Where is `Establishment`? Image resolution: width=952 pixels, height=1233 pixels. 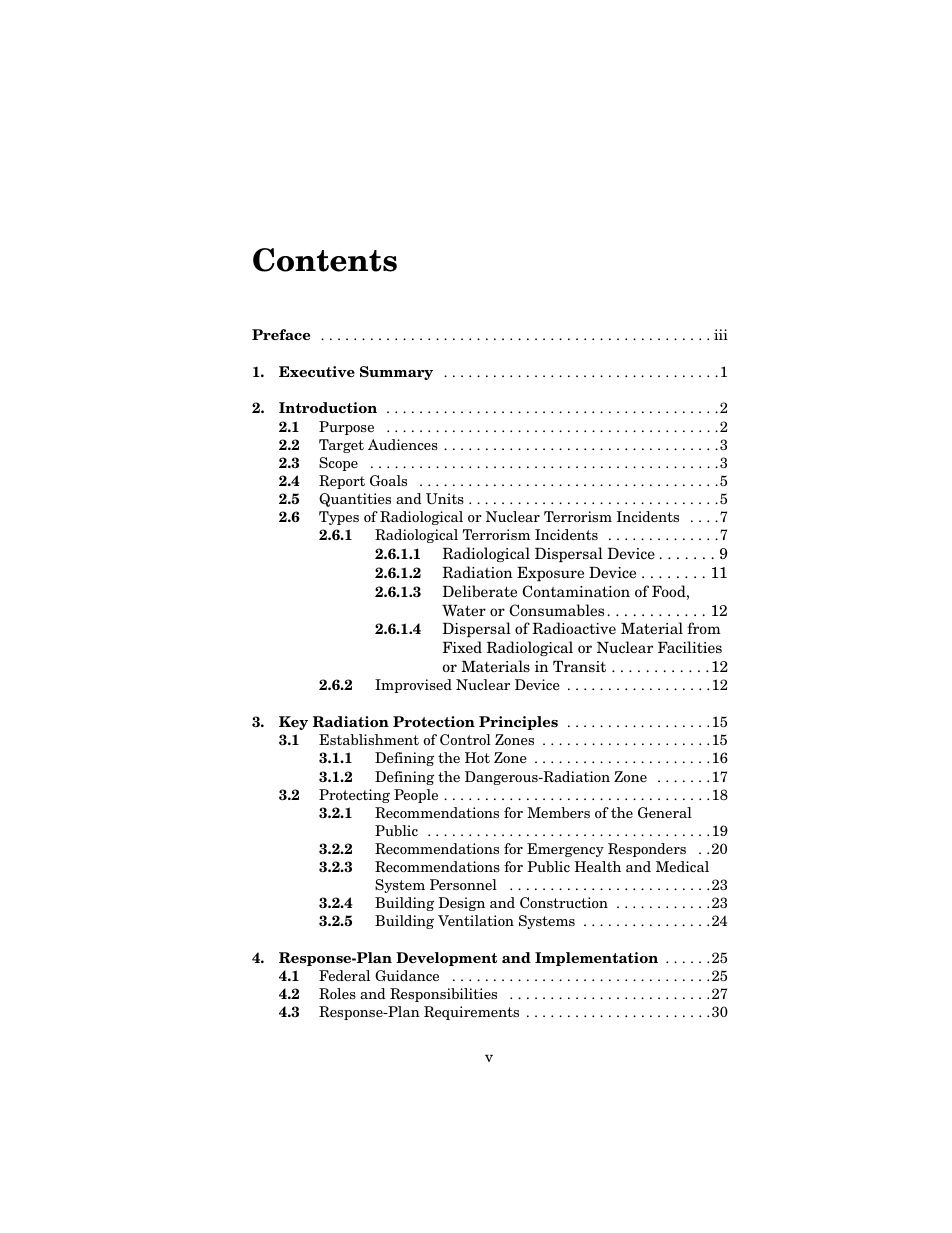
Establishment is located at coordinates (369, 739).
